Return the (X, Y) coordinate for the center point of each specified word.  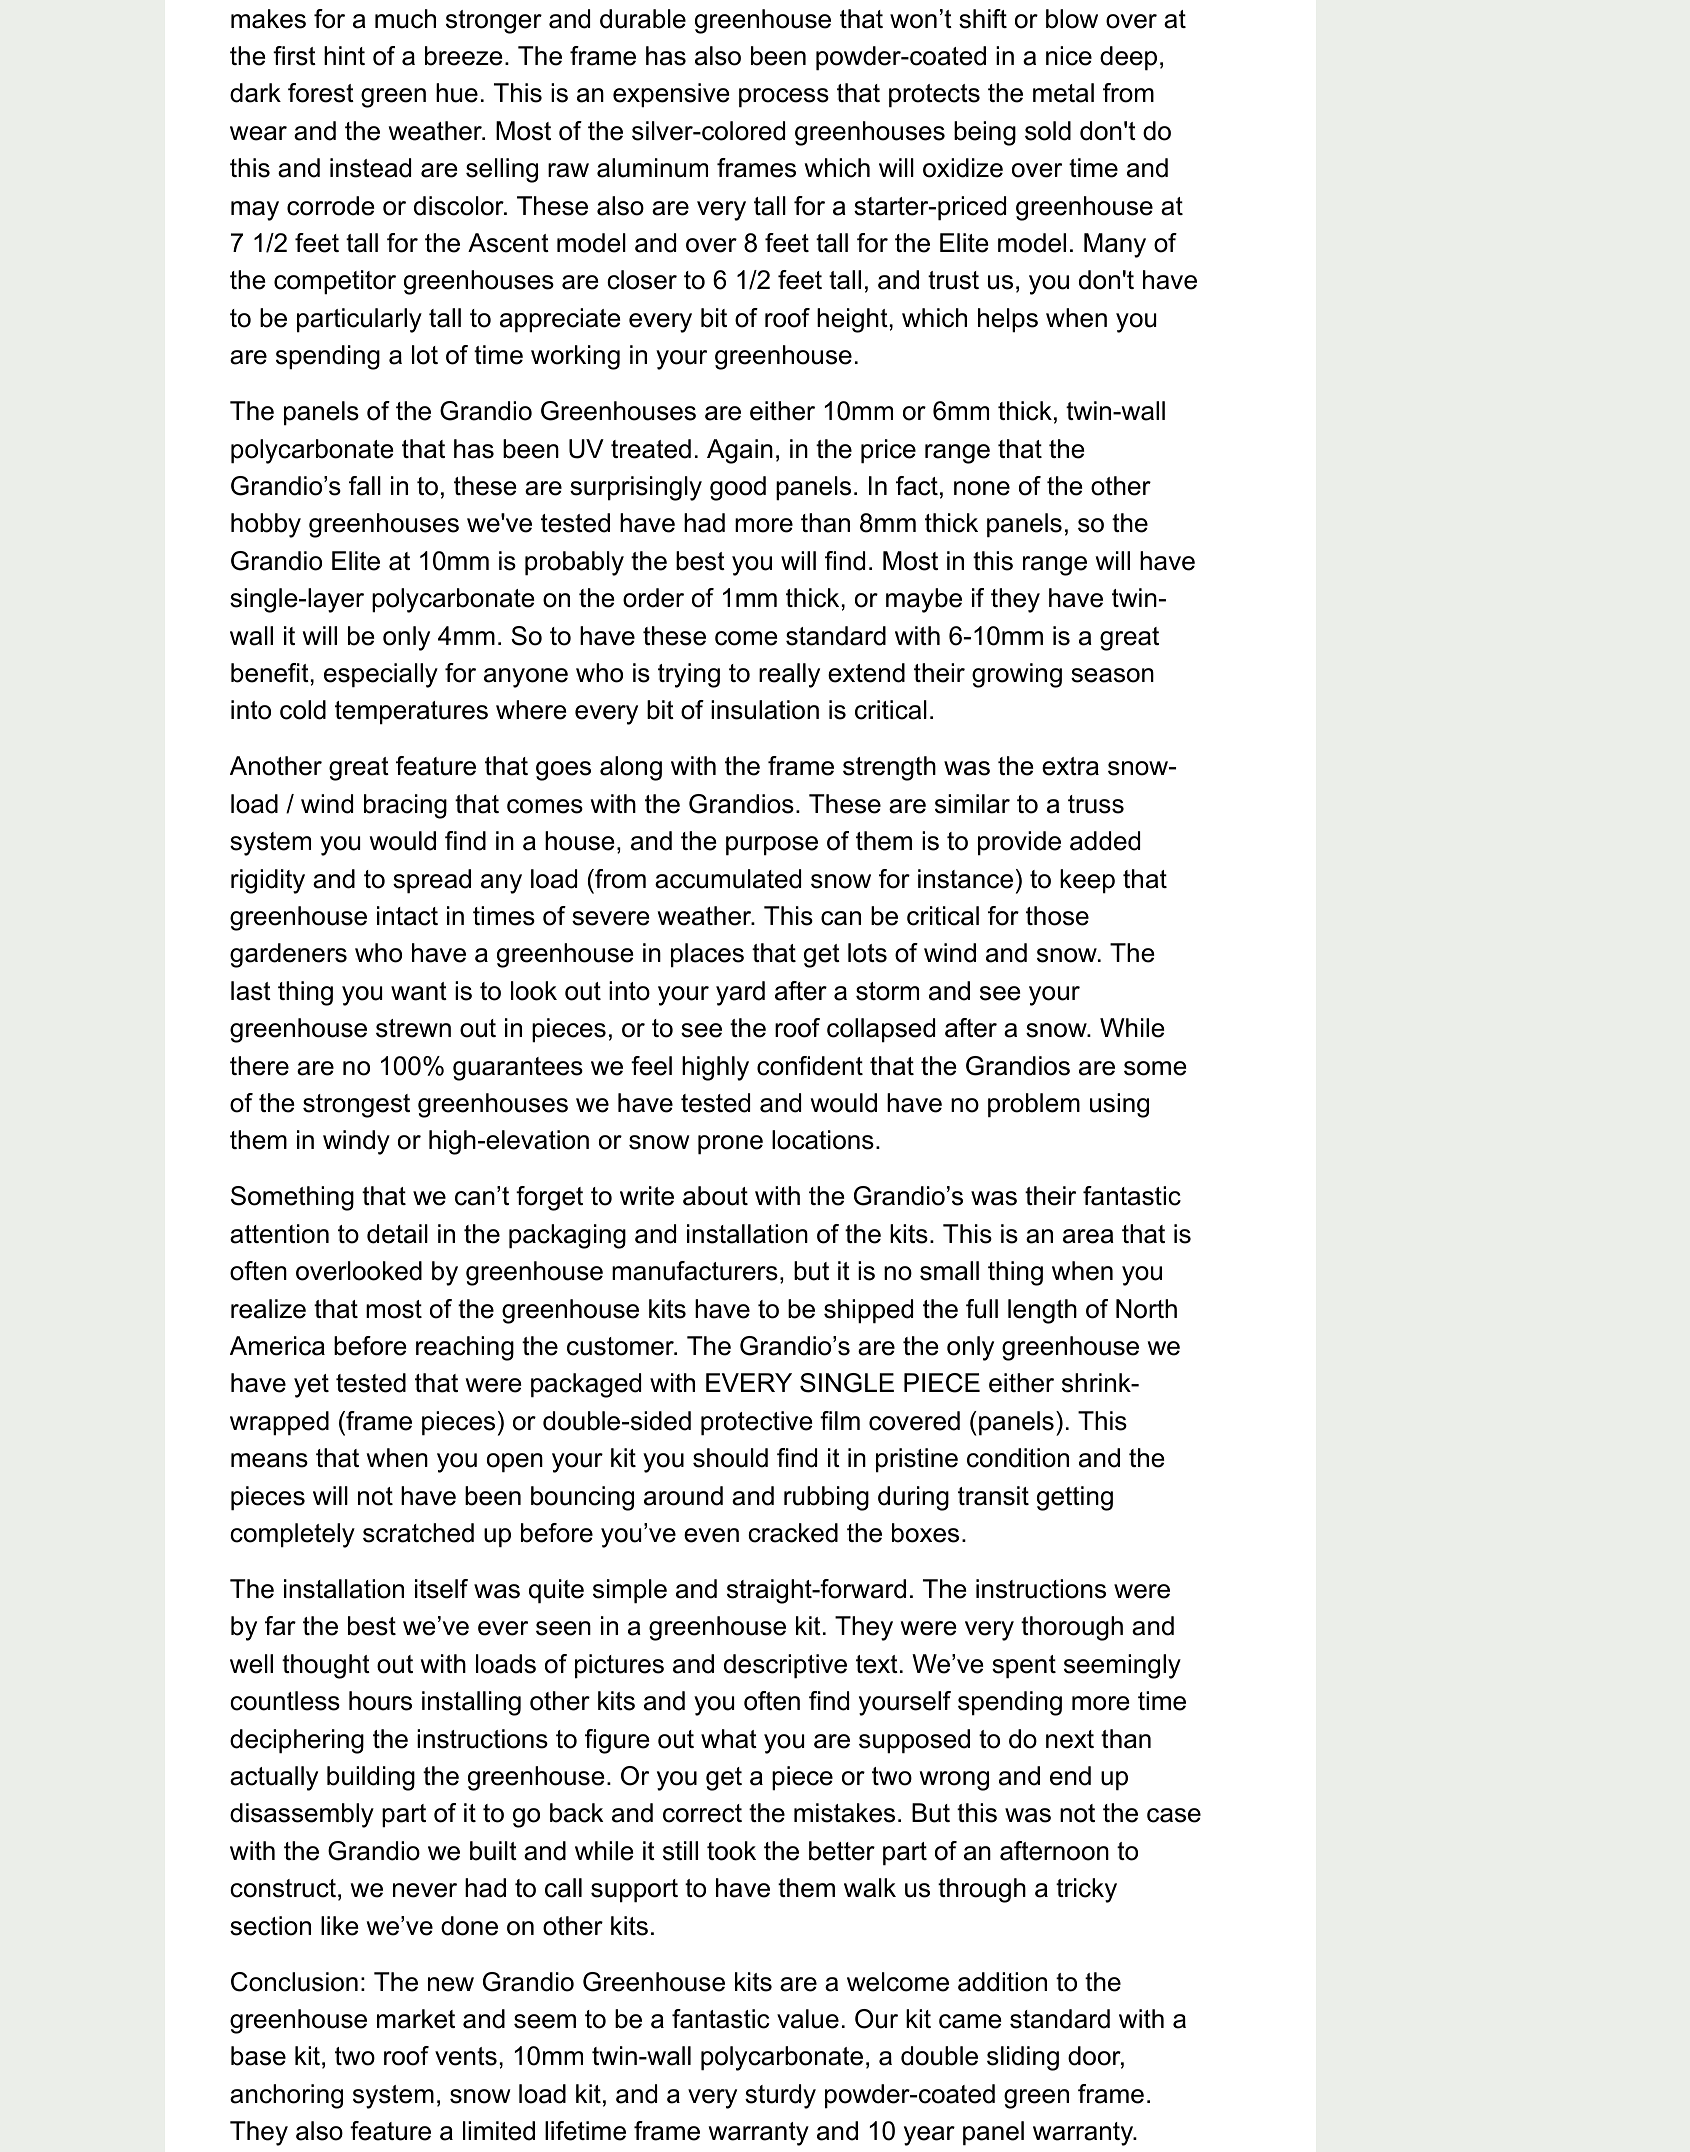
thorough (1072, 1628)
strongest (356, 1106)
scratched (418, 1533)
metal (1063, 93)
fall (365, 486)
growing (1017, 675)
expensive (671, 95)
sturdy (780, 2096)
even (711, 1535)
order (653, 598)
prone (730, 1145)
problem (1034, 1105)
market (416, 2019)
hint (344, 55)
